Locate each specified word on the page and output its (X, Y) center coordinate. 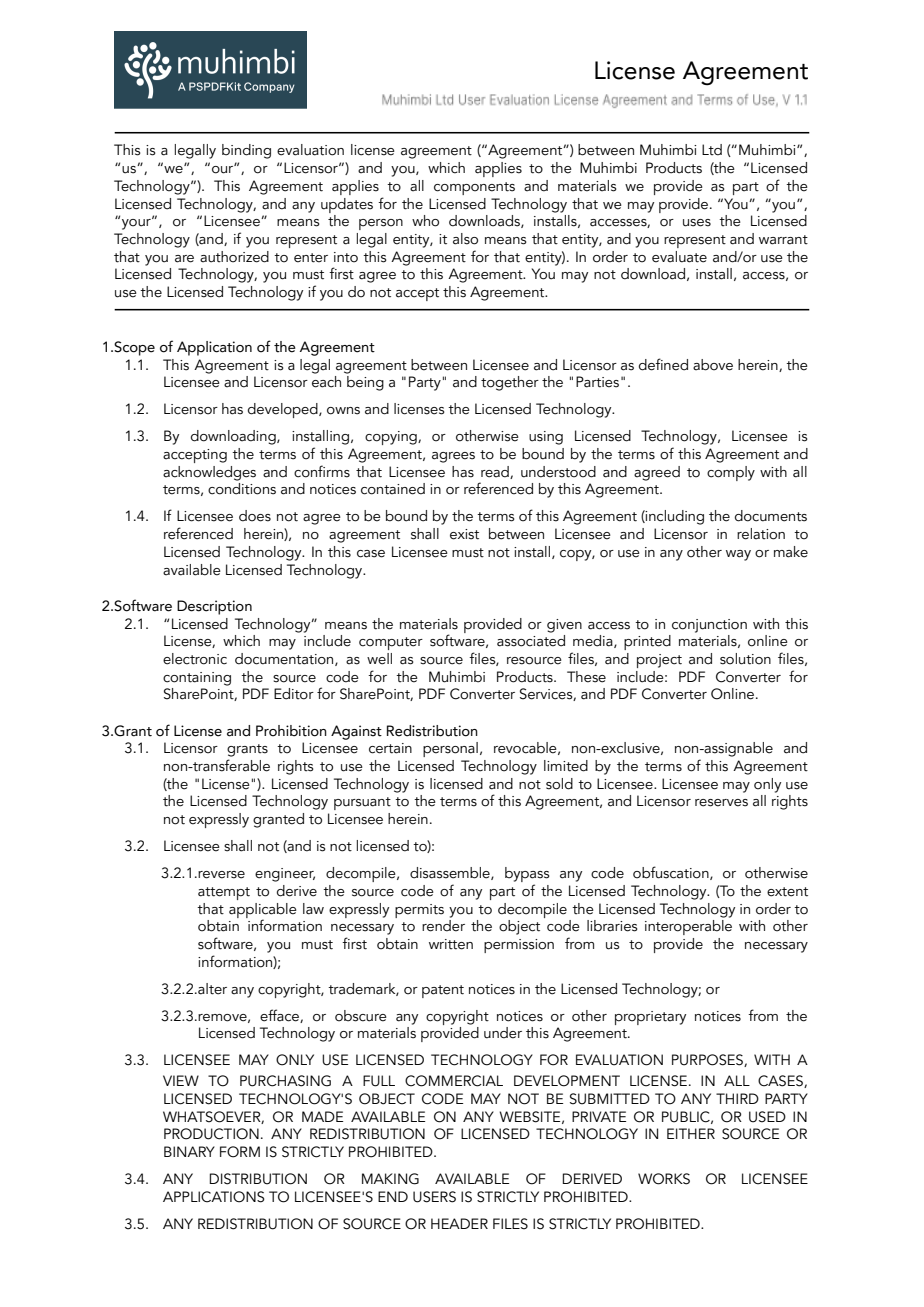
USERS (434, 1197)
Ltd (712, 150)
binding (246, 151)
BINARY (189, 1151)
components (474, 188)
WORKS (664, 1179)
